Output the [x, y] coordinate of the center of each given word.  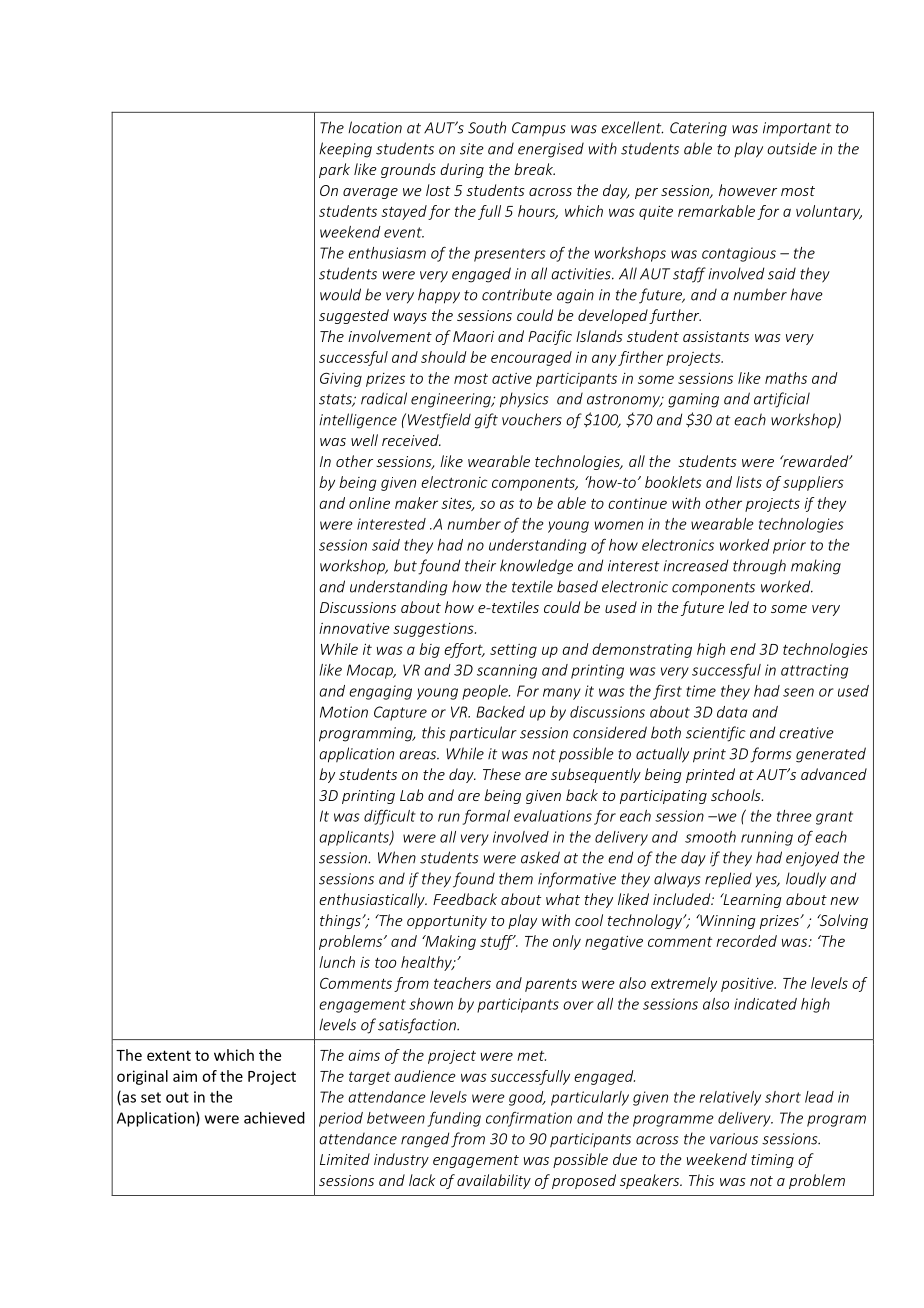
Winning [727, 921]
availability [494, 1181]
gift [486, 421]
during [462, 170]
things [340, 921]
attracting [814, 671]
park [334, 170]
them [516, 878]
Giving [341, 379]
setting [513, 651]
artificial [782, 400]
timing [772, 1161]
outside [792, 148]
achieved [274, 1118]
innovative [354, 628]
